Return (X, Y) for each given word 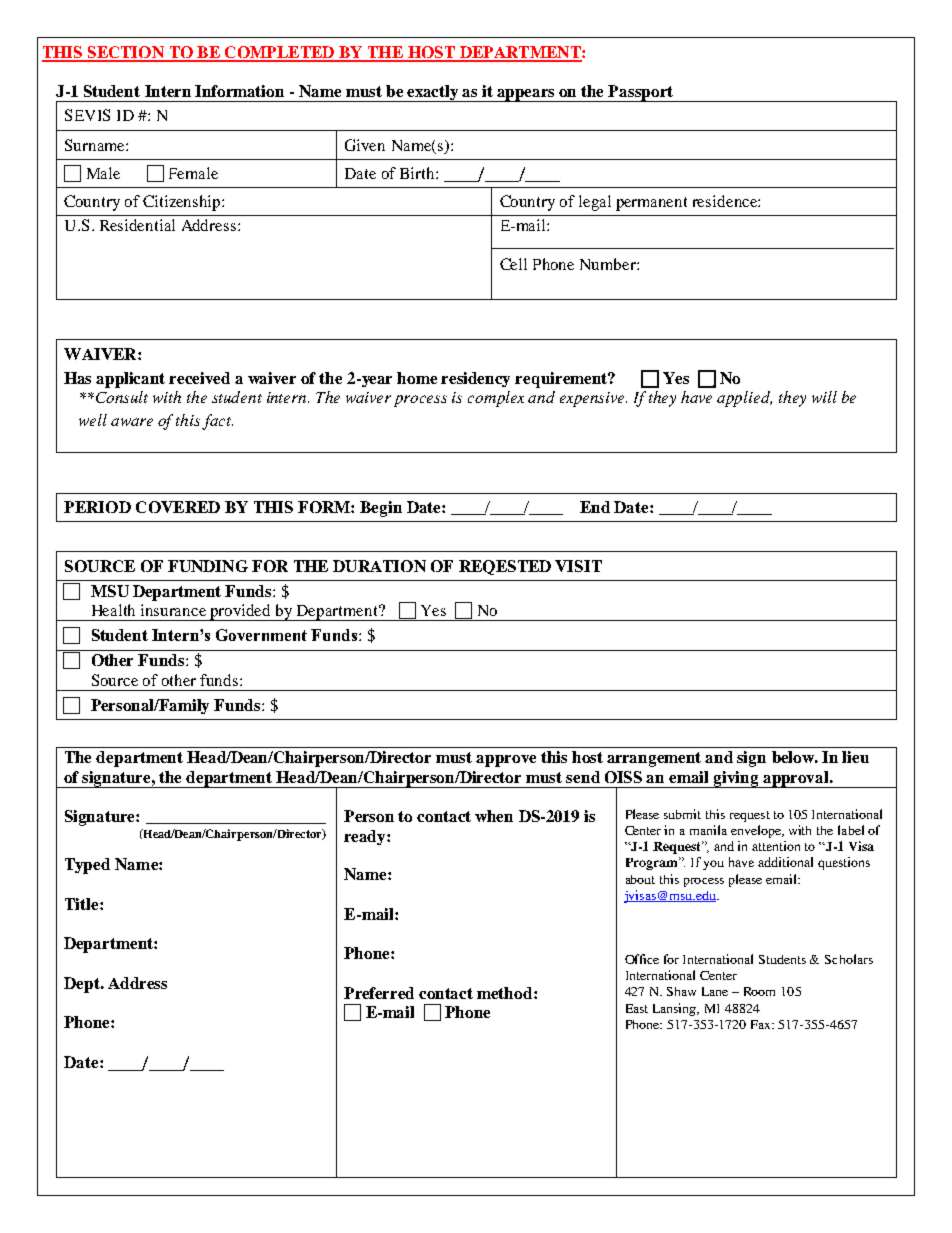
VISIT (578, 566)
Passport (641, 93)
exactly (433, 93)
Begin (381, 509)
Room (759, 991)
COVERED (178, 507)
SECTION (125, 53)
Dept (83, 985)
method (506, 993)
